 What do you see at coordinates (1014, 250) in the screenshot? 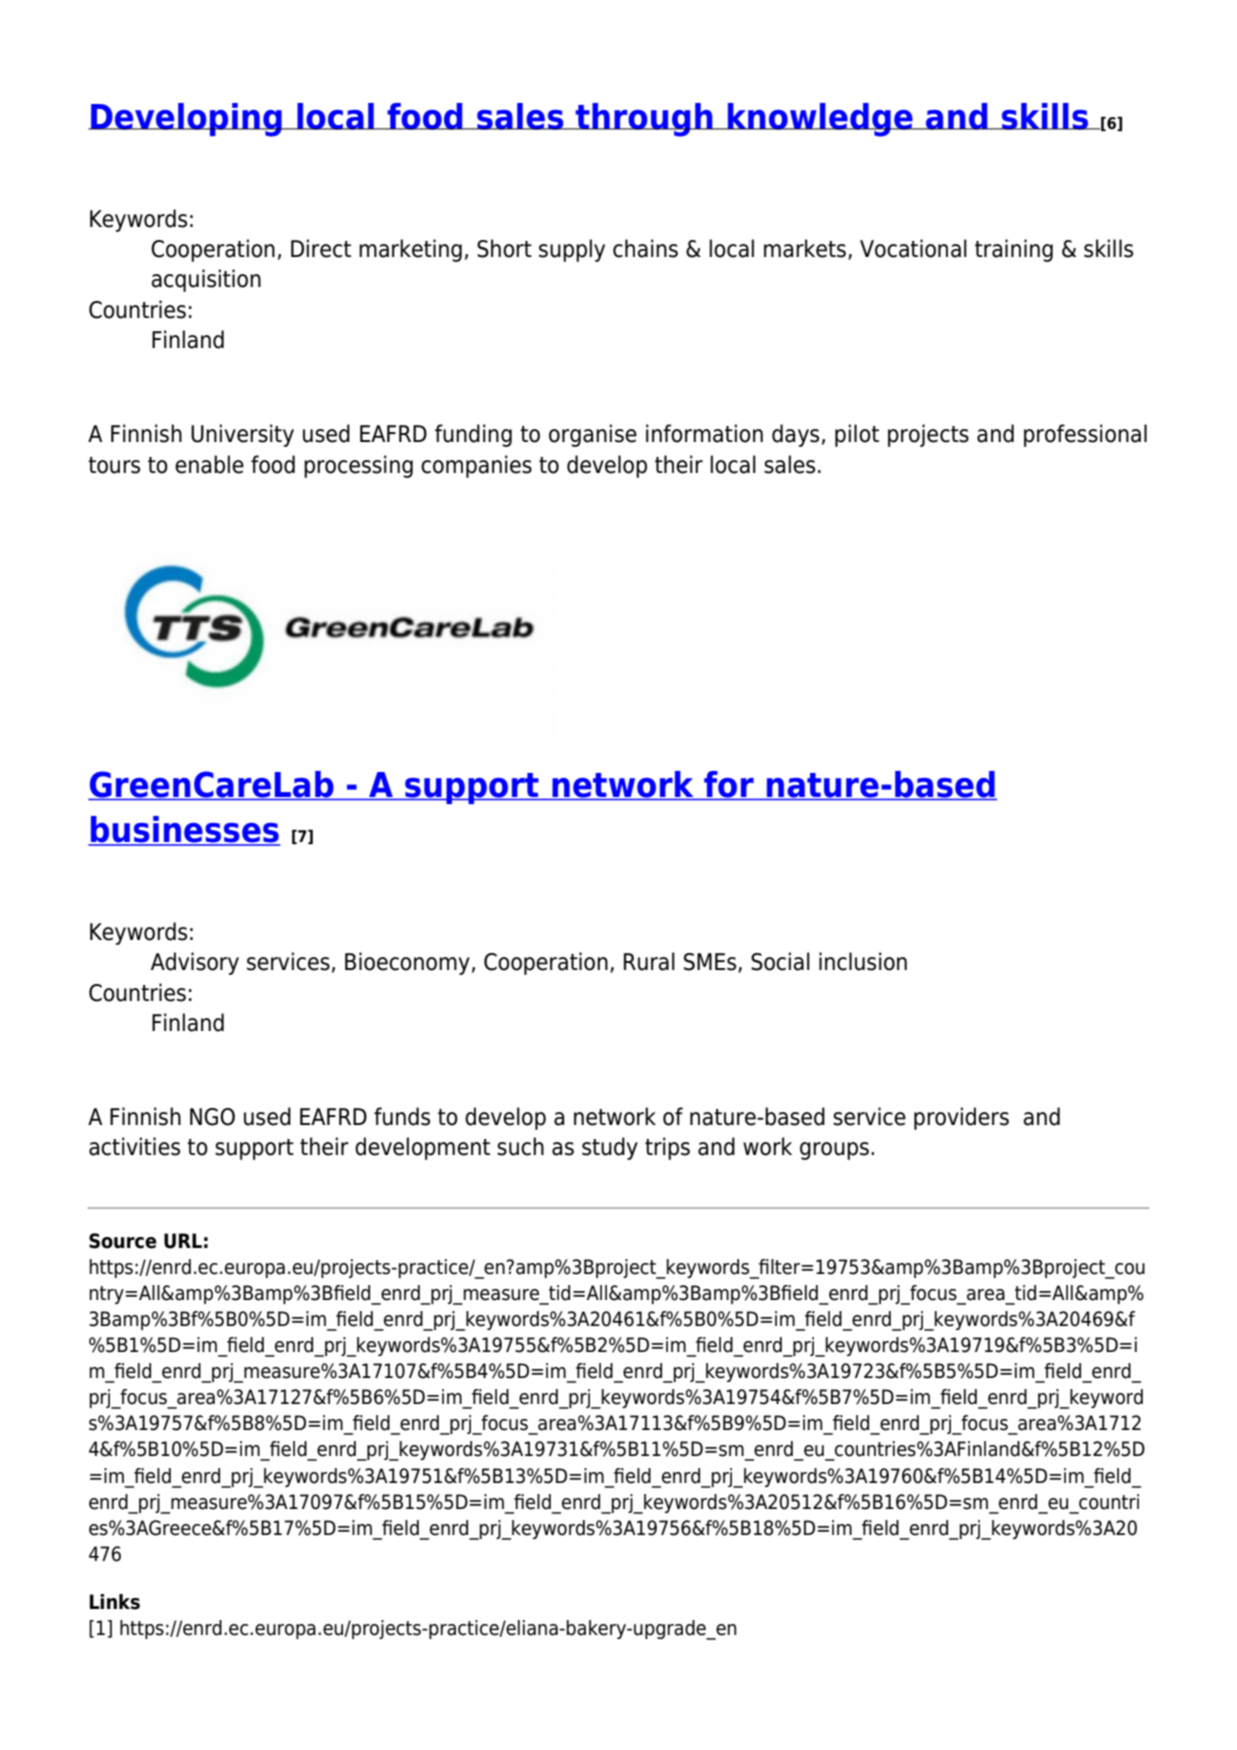
I see `training` at bounding box center [1014, 250].
